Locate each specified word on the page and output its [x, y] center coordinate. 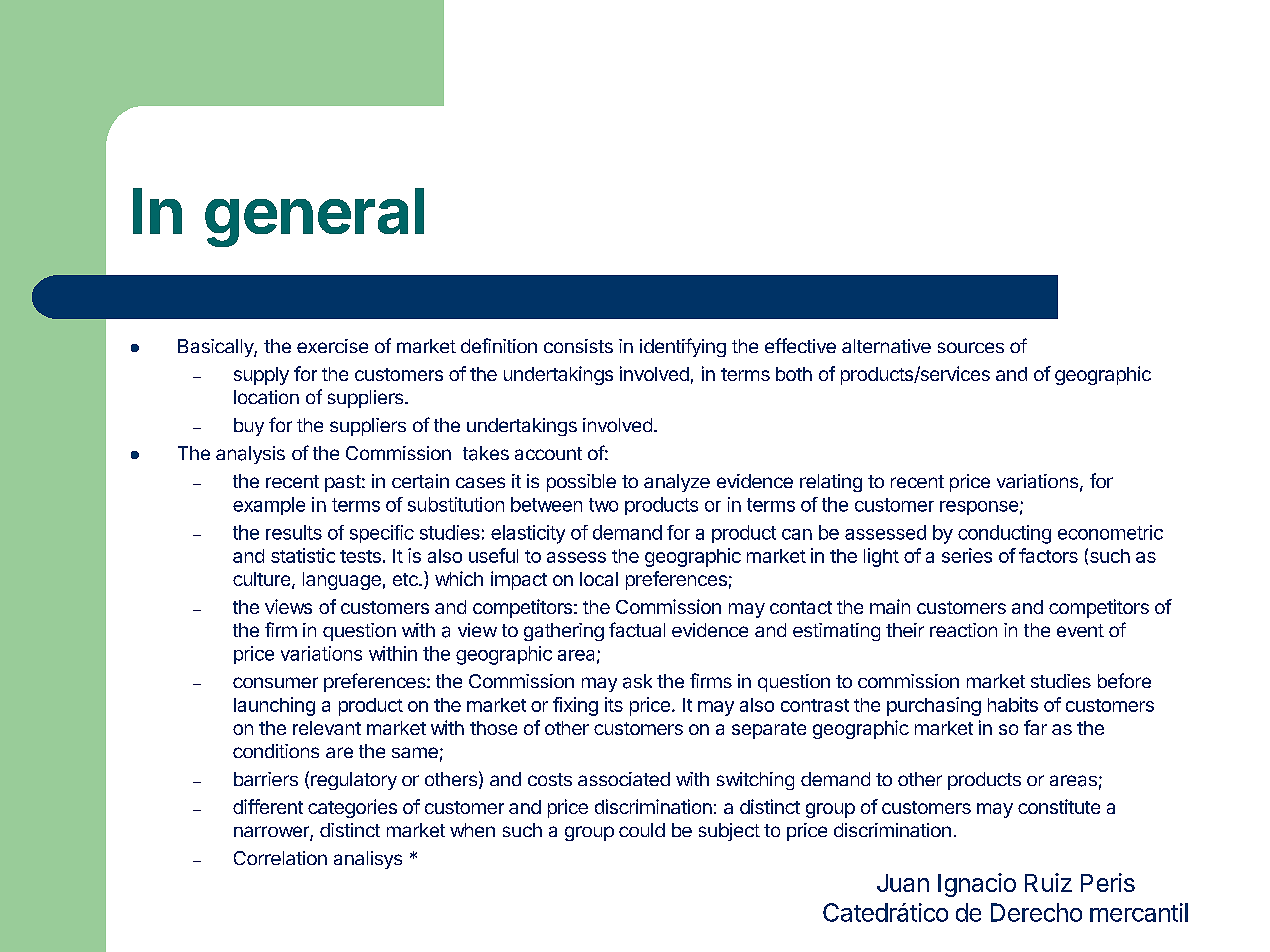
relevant [327, 728]
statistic [303, 555]
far [1035, 727]
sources [971, 347]
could [642, 830]
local [599, 579]
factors [1048, 555]
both [794, 374]
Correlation [280, 858]
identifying [683, 347]
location [266, 397]
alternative [886, 346]
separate [769, 730]
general [314, 217]
